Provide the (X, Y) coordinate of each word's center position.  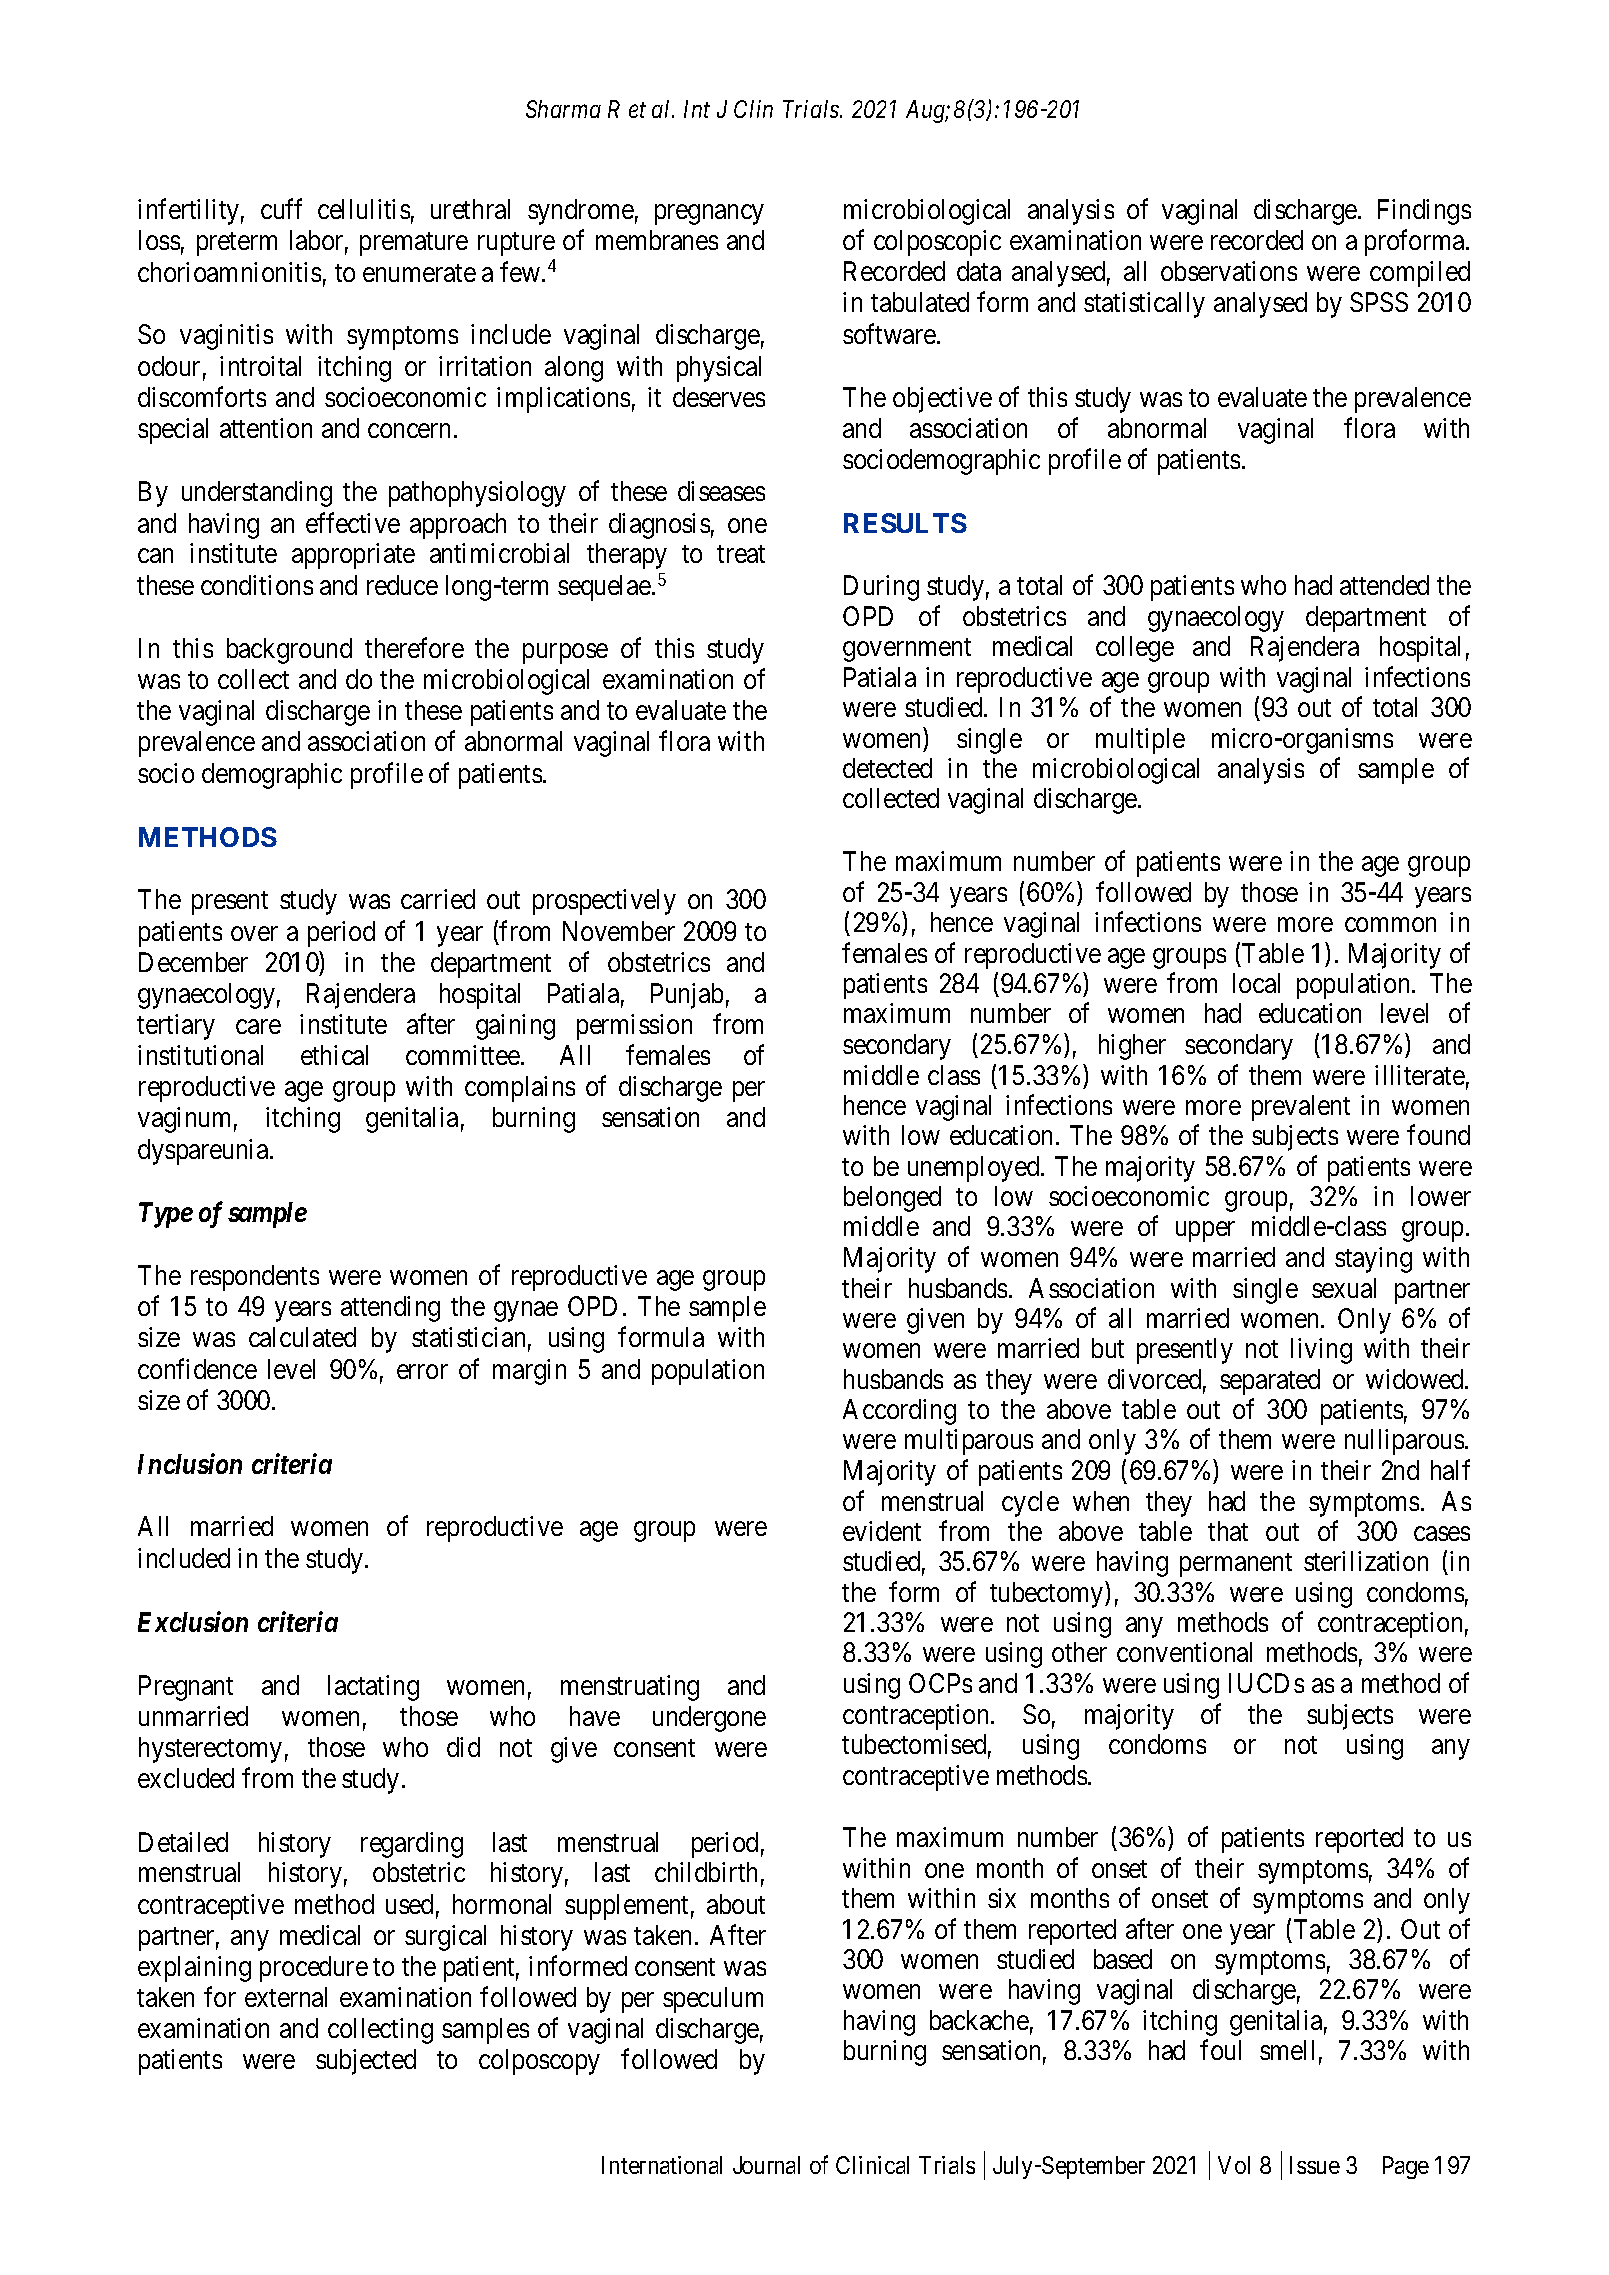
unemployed (975, 1169)
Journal (766, 2165)
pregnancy (709, 215)
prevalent (1301, 1108)
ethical (334, 1055)
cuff (281, 209)
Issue (1315, 2165)
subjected (366, 2062)
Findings (1424, 212)
